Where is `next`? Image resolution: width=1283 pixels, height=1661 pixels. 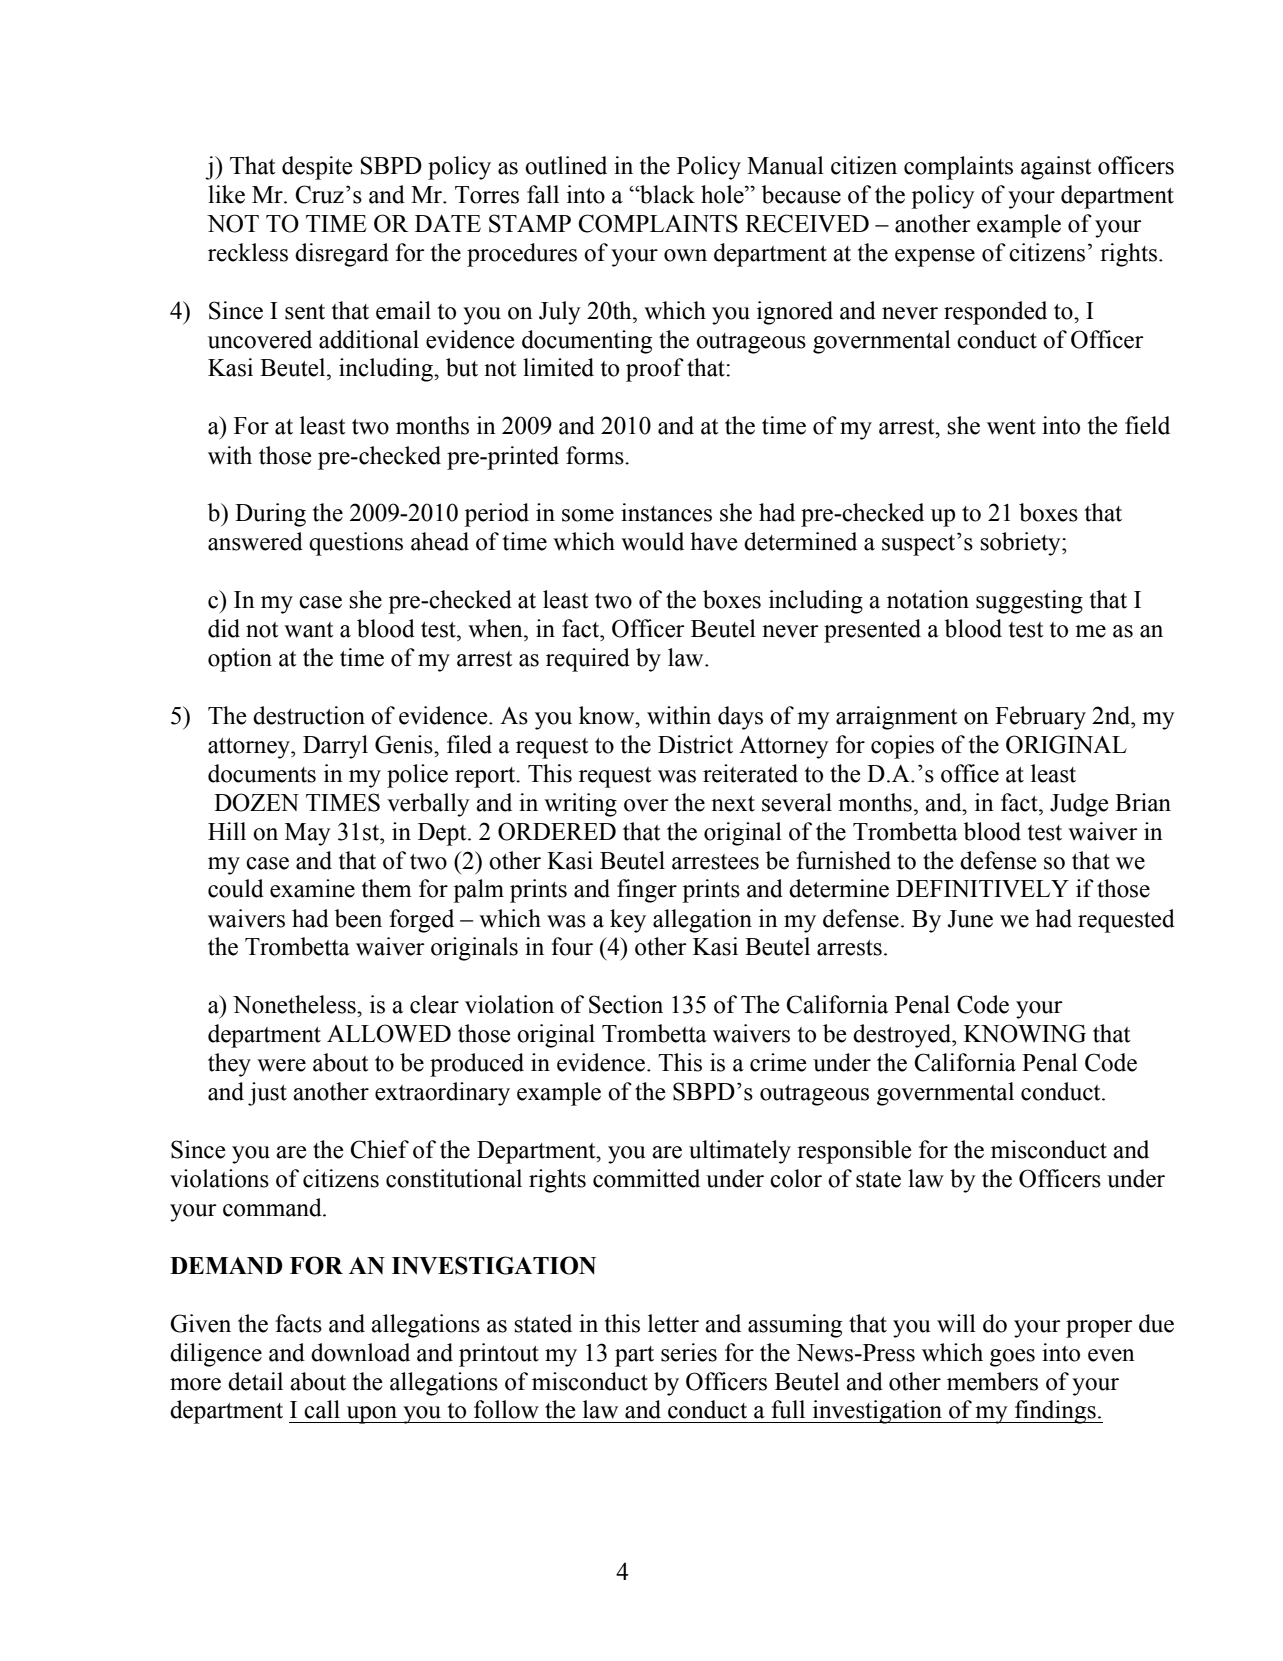
next is located at coordinates (733, 804).
